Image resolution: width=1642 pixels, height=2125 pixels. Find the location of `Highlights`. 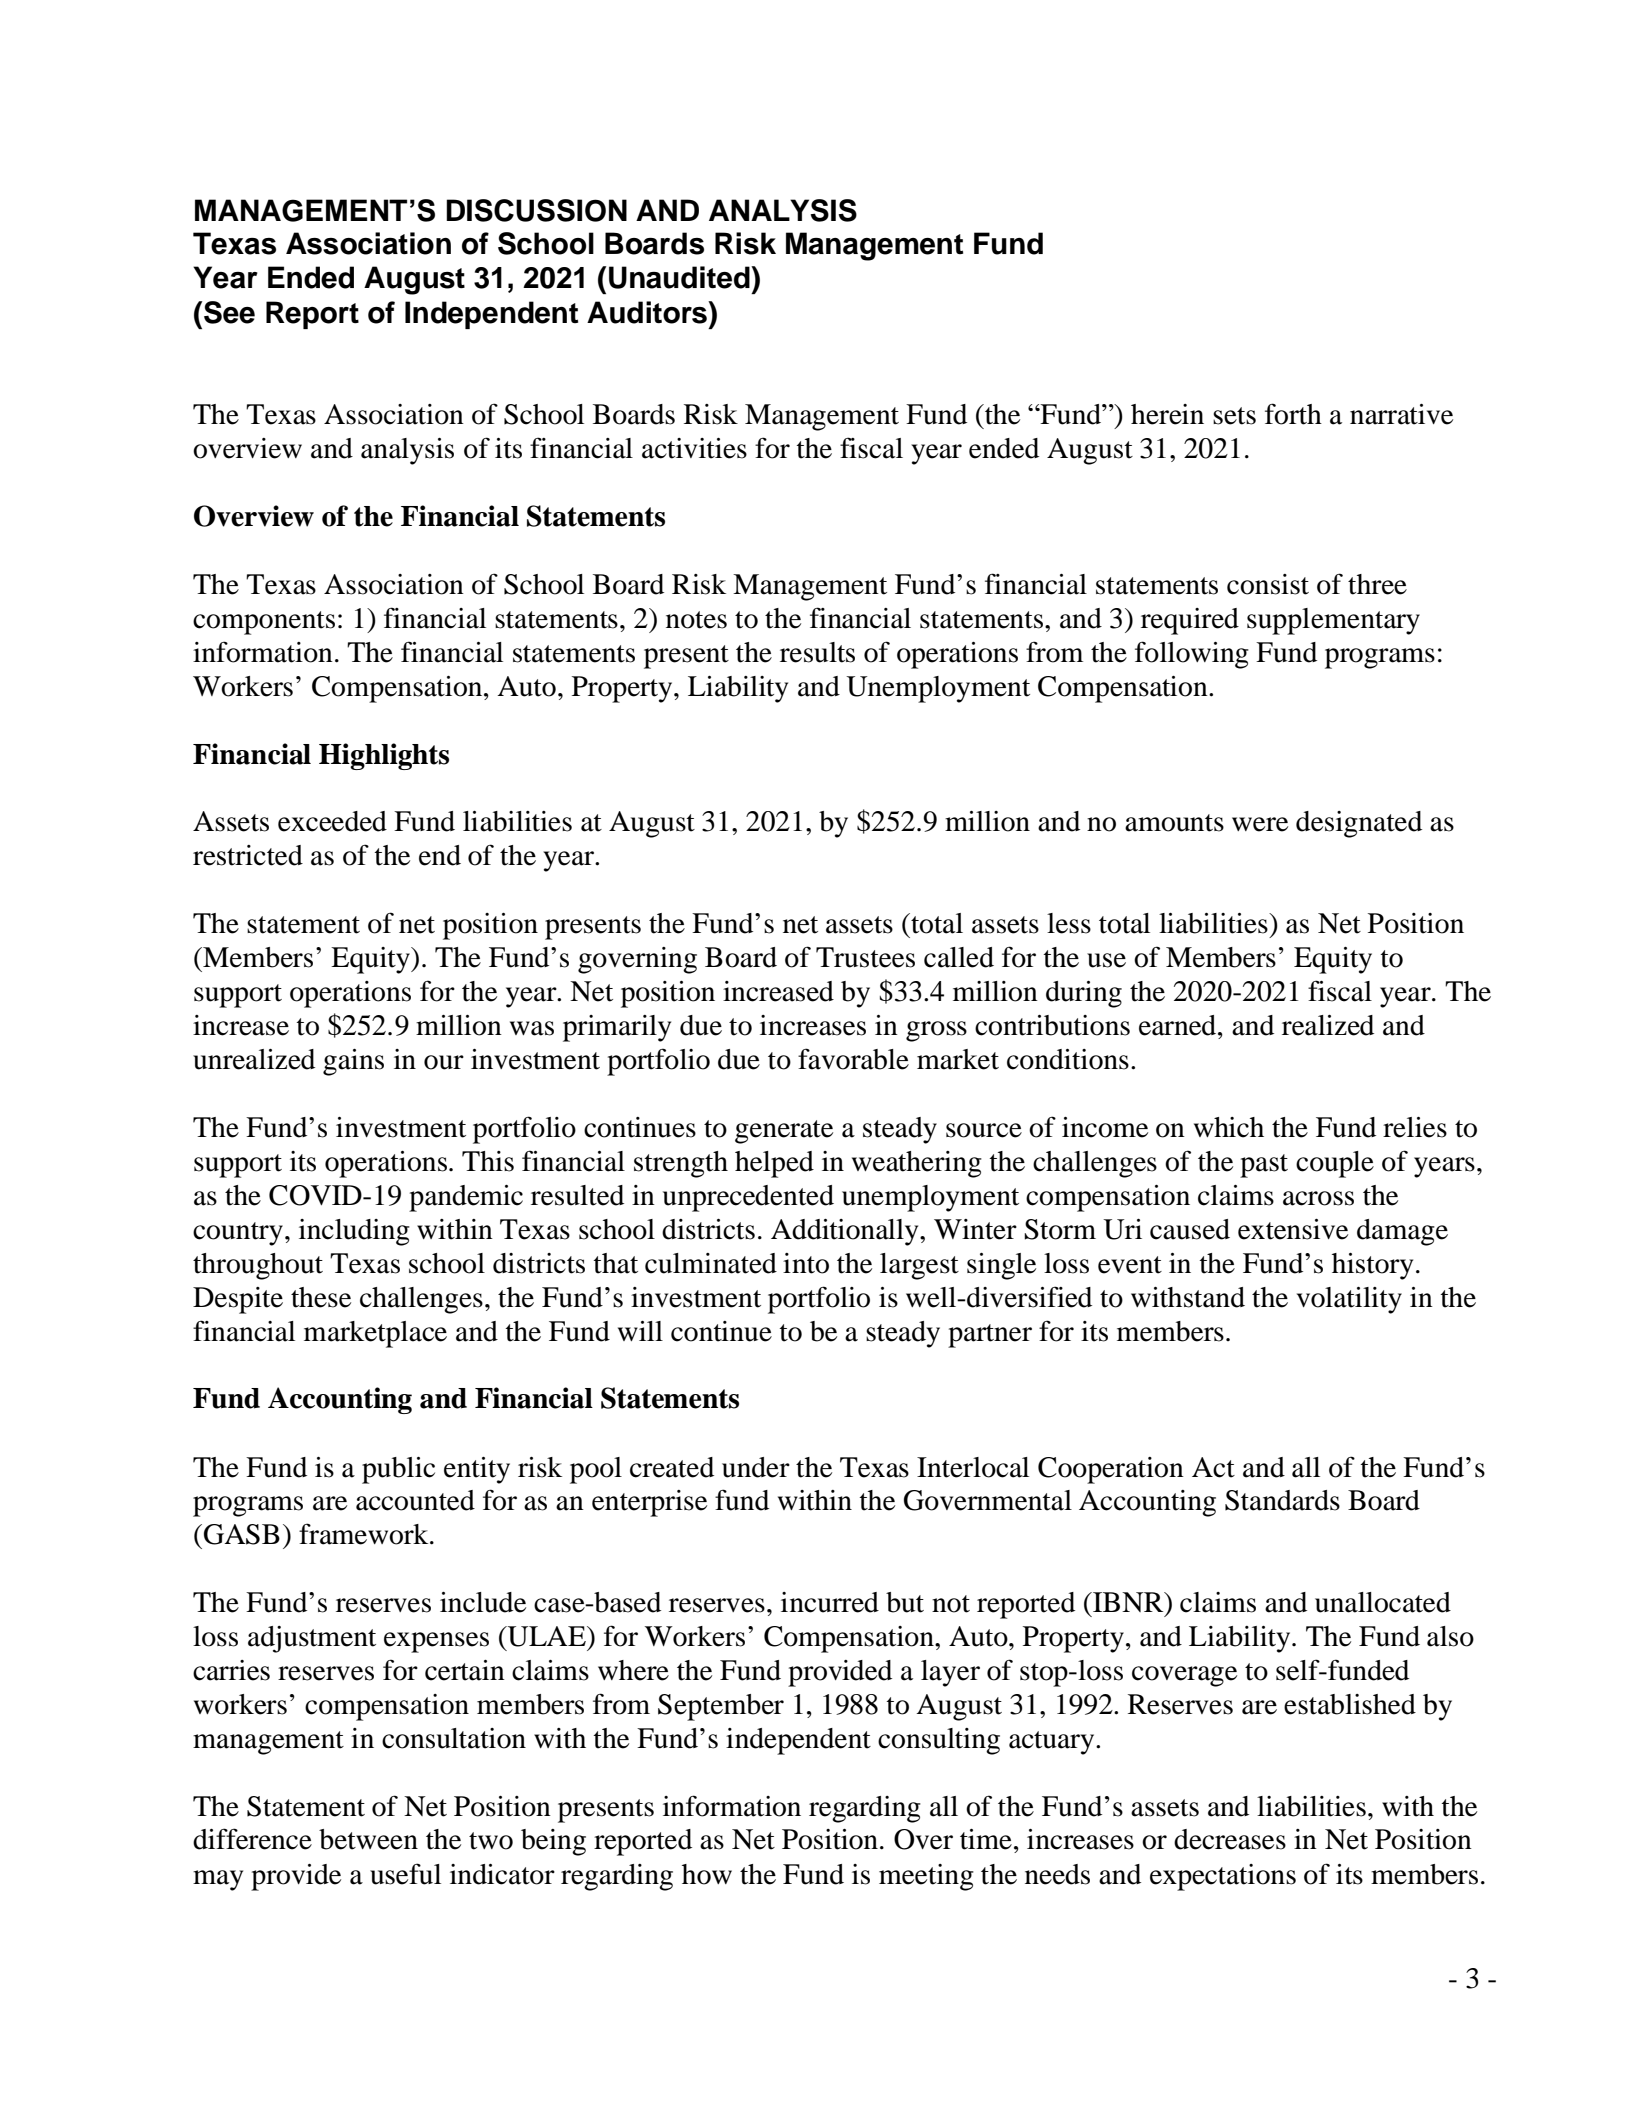

Highlights is located at coordinates (384, 756).
